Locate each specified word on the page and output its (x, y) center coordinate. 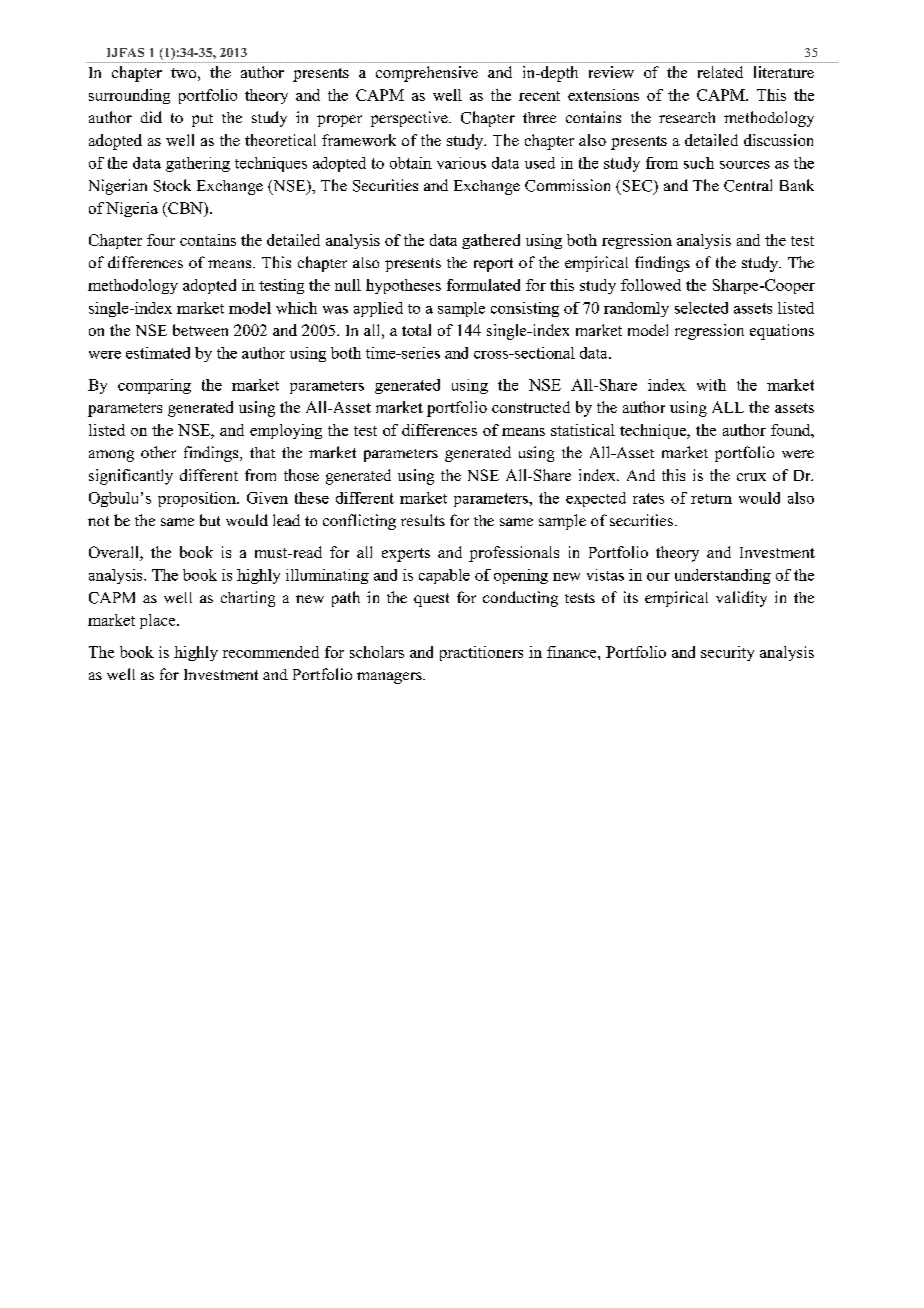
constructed (531, 407)
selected (701, 308)
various (461, 163)
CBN (185, 208)
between (200, 330)
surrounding (129, 96)
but (210, 520)
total (416, 330)
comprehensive (427, 74)
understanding (723, 576)
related (720, 72)
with (711, 385)
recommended (271, 652)
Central (748, 185)
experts (406, 555)
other (158, 452)
